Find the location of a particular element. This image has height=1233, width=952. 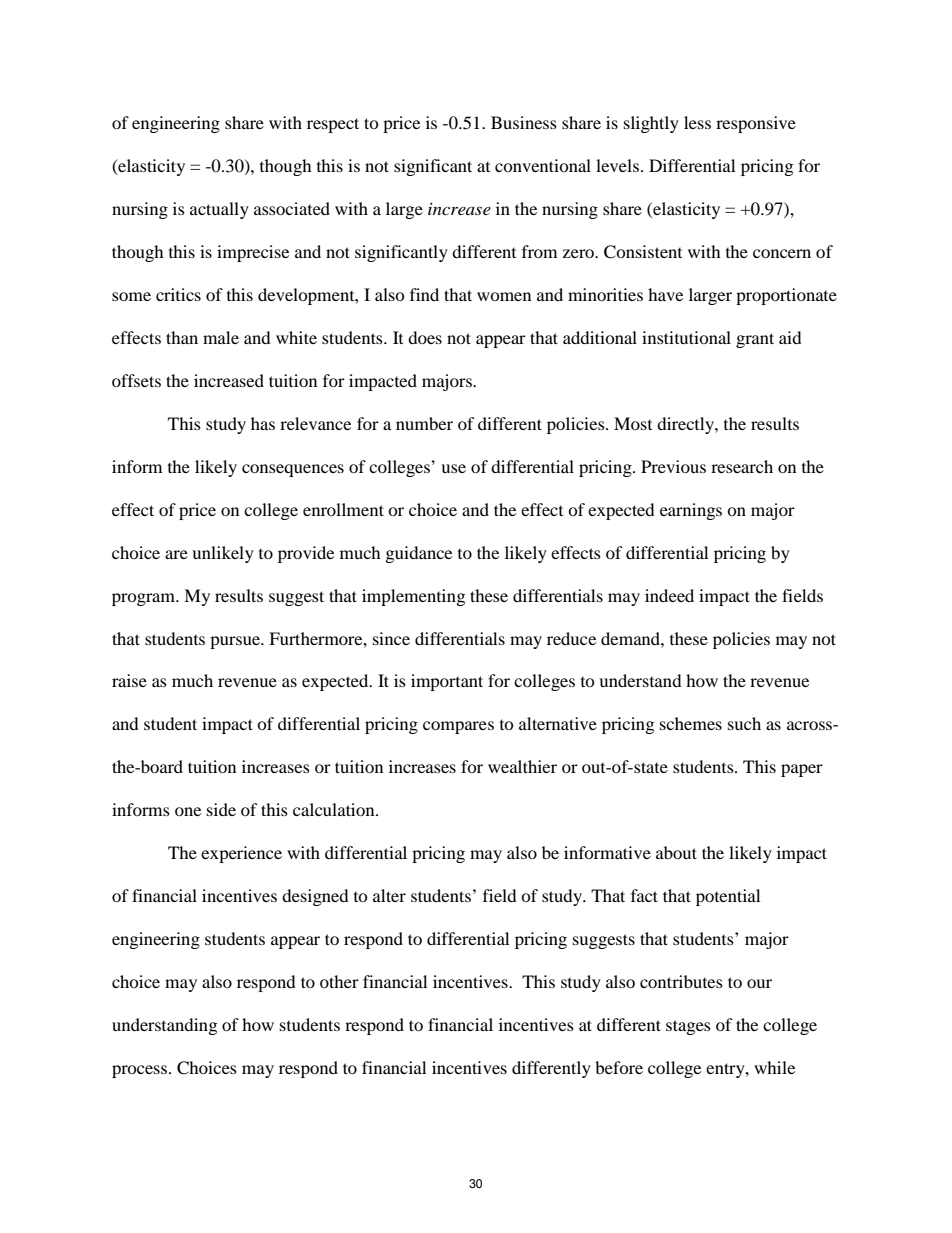

about is located at coordinates (676, 852).
